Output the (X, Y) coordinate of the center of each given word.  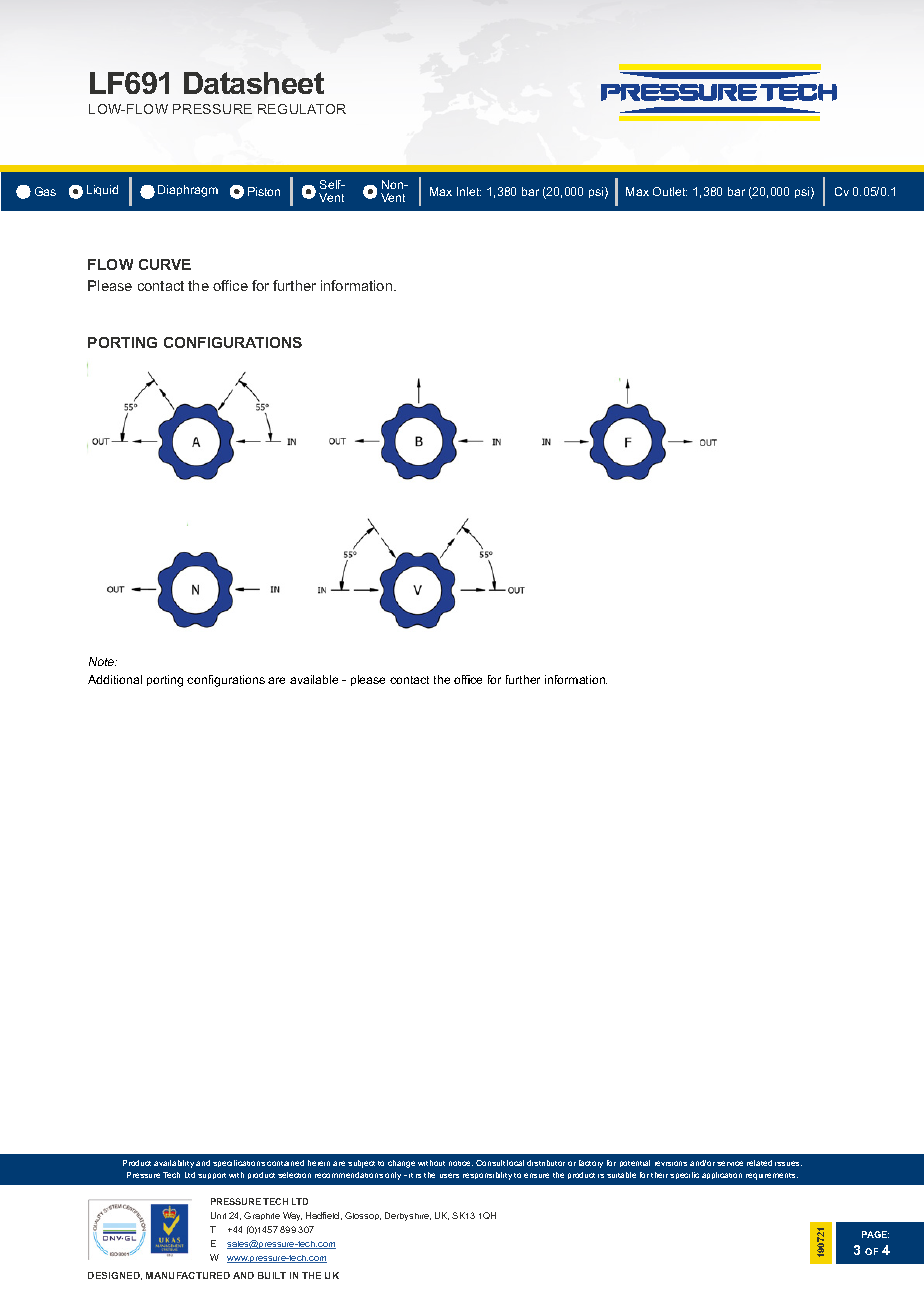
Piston (264, 191)
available (314, 679)
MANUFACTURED (188, 1275)
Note (103, 661)
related (759, 1163)
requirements (772, 1176)
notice (461, 1163)
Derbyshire (408, 1216)
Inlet (469, 191)
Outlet (670, 191)
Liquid (102, 190)
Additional (115, 679)
